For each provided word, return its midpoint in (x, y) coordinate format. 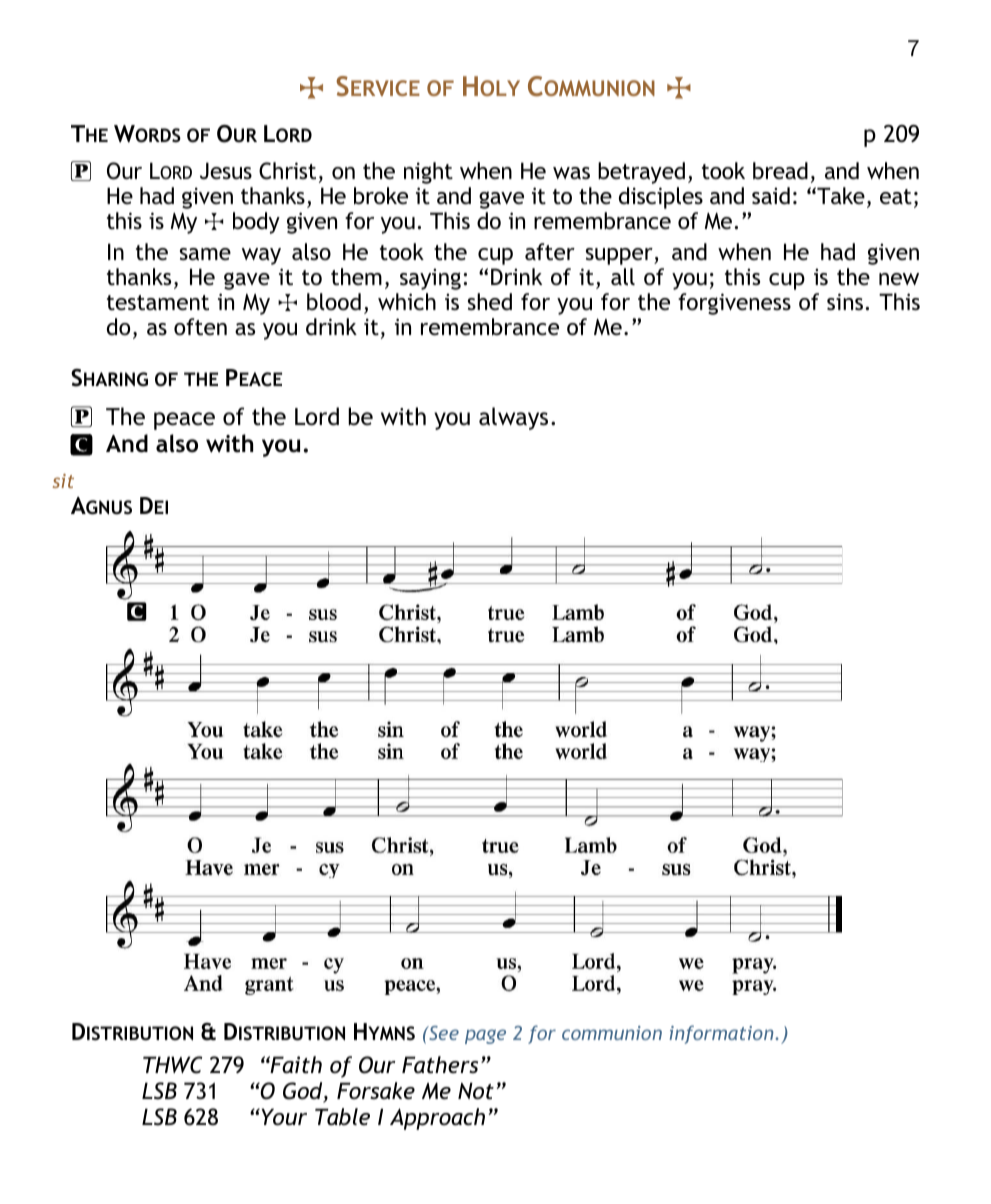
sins (845, 301)
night (428, 173)
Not (476, 1091)
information (722, 1034)
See (443, 1033)
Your (283, 1117)
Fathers (440, 1065)
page (485, 1036)
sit (63, 481)
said (771, 196)
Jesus (226, 171)
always (513, 418)
